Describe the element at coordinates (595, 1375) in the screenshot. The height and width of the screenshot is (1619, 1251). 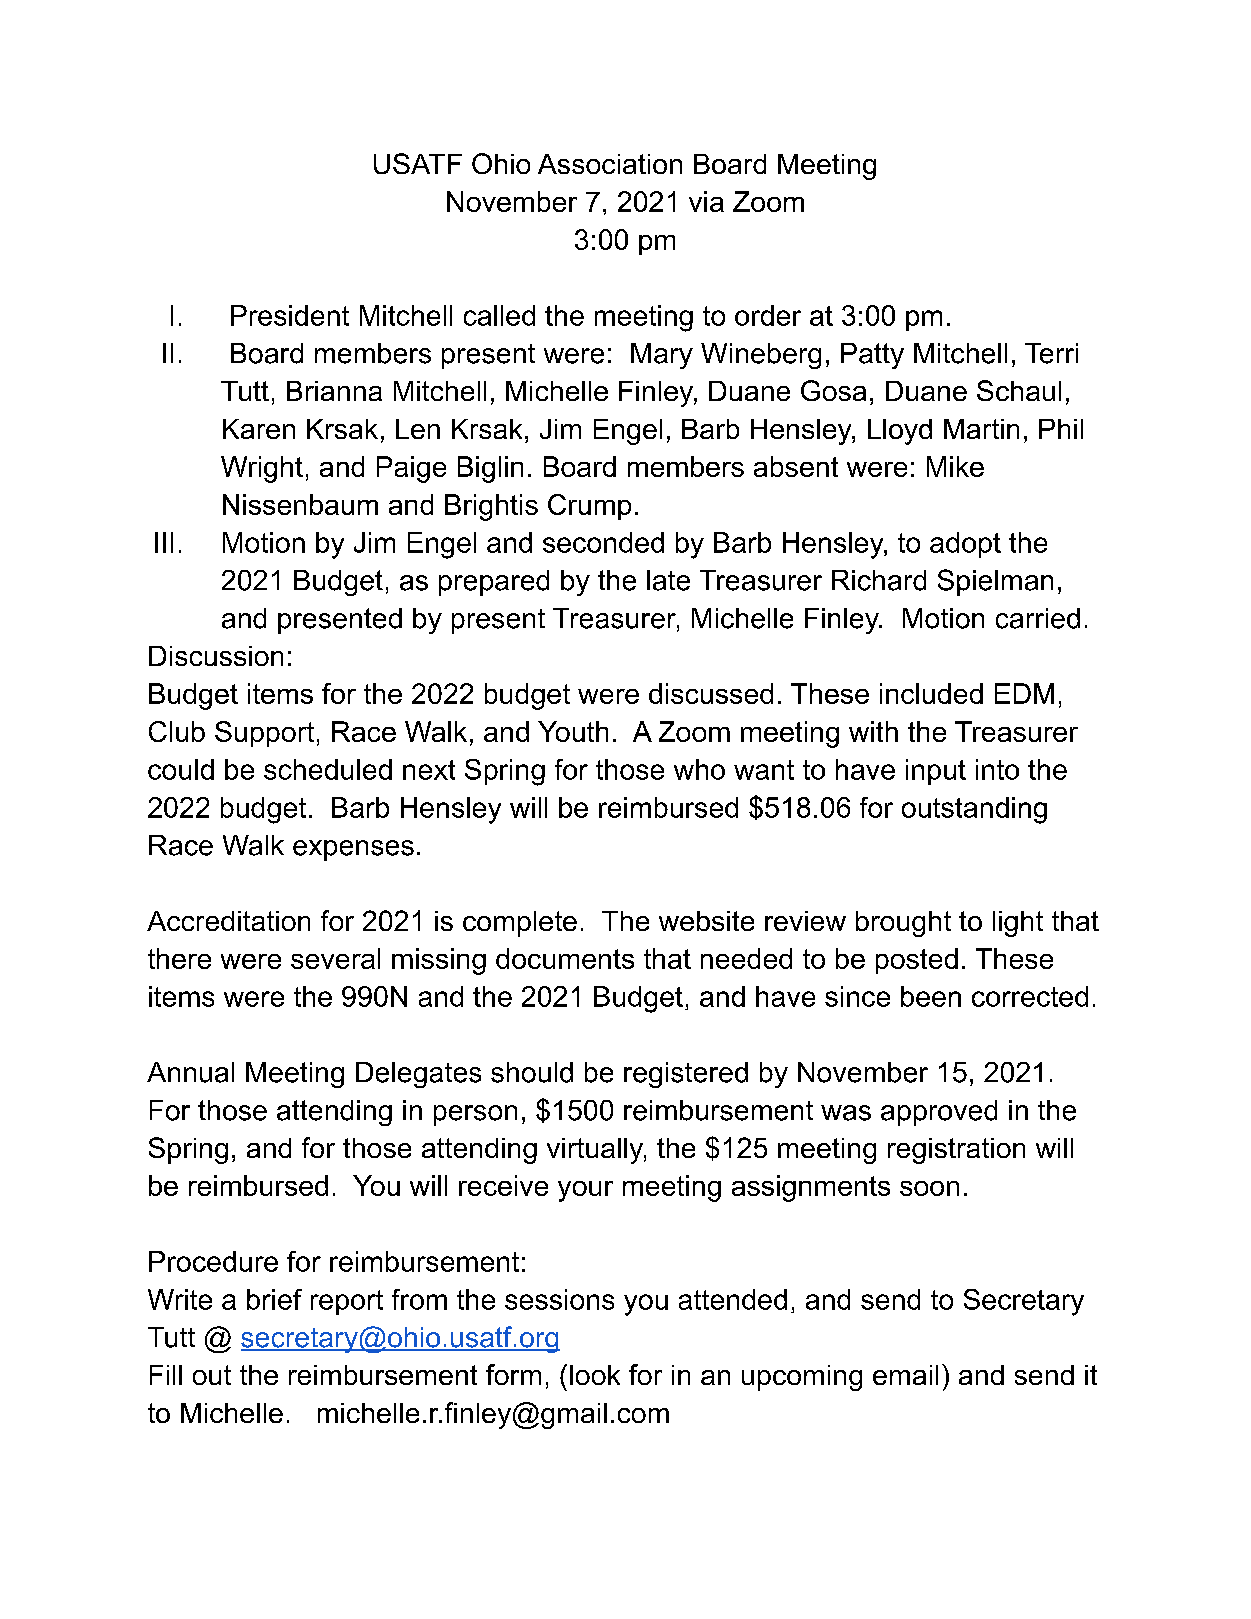
I see `look` at that location.
